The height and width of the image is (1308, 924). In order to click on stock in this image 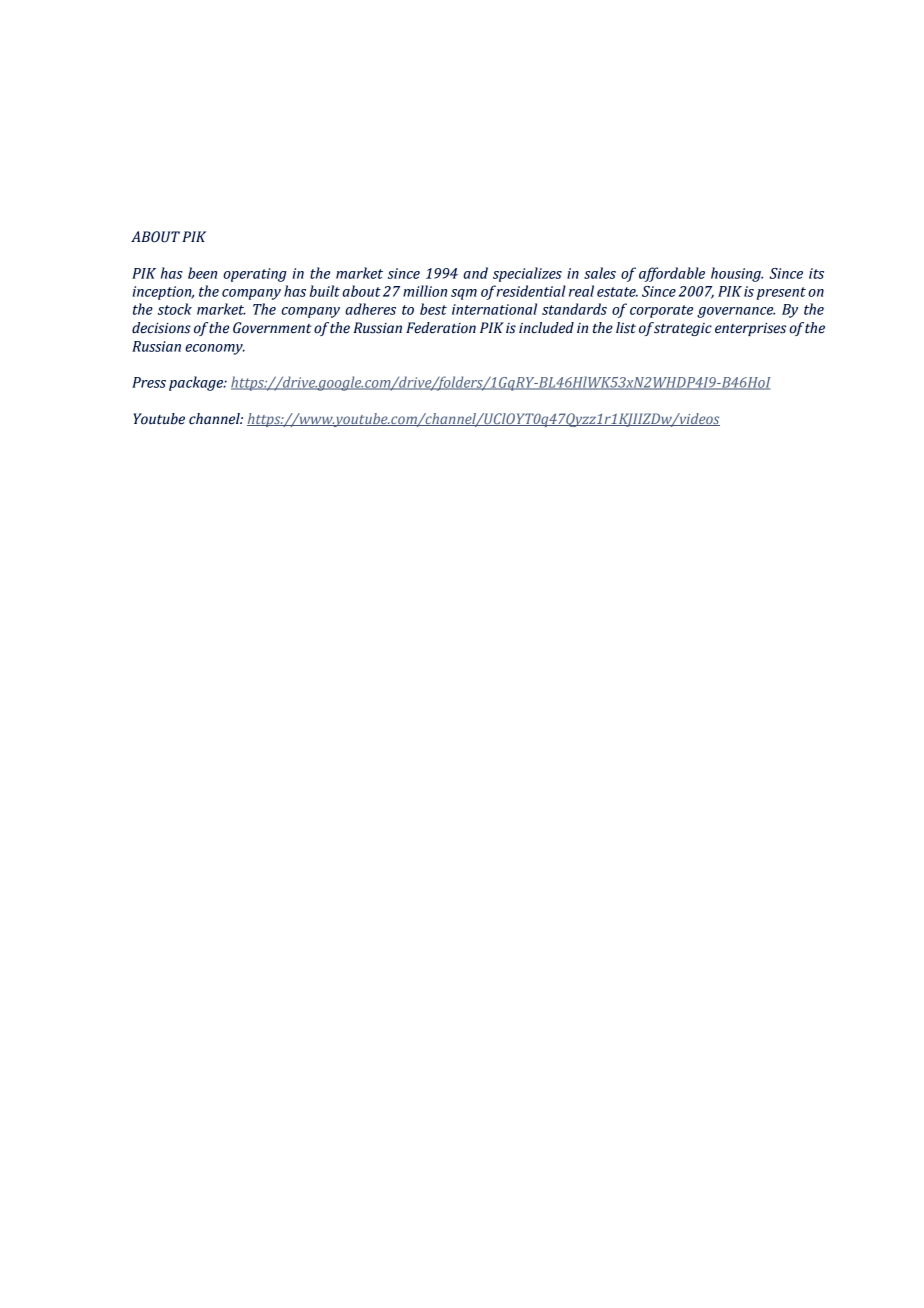, I will do `click(175, 309)`.
